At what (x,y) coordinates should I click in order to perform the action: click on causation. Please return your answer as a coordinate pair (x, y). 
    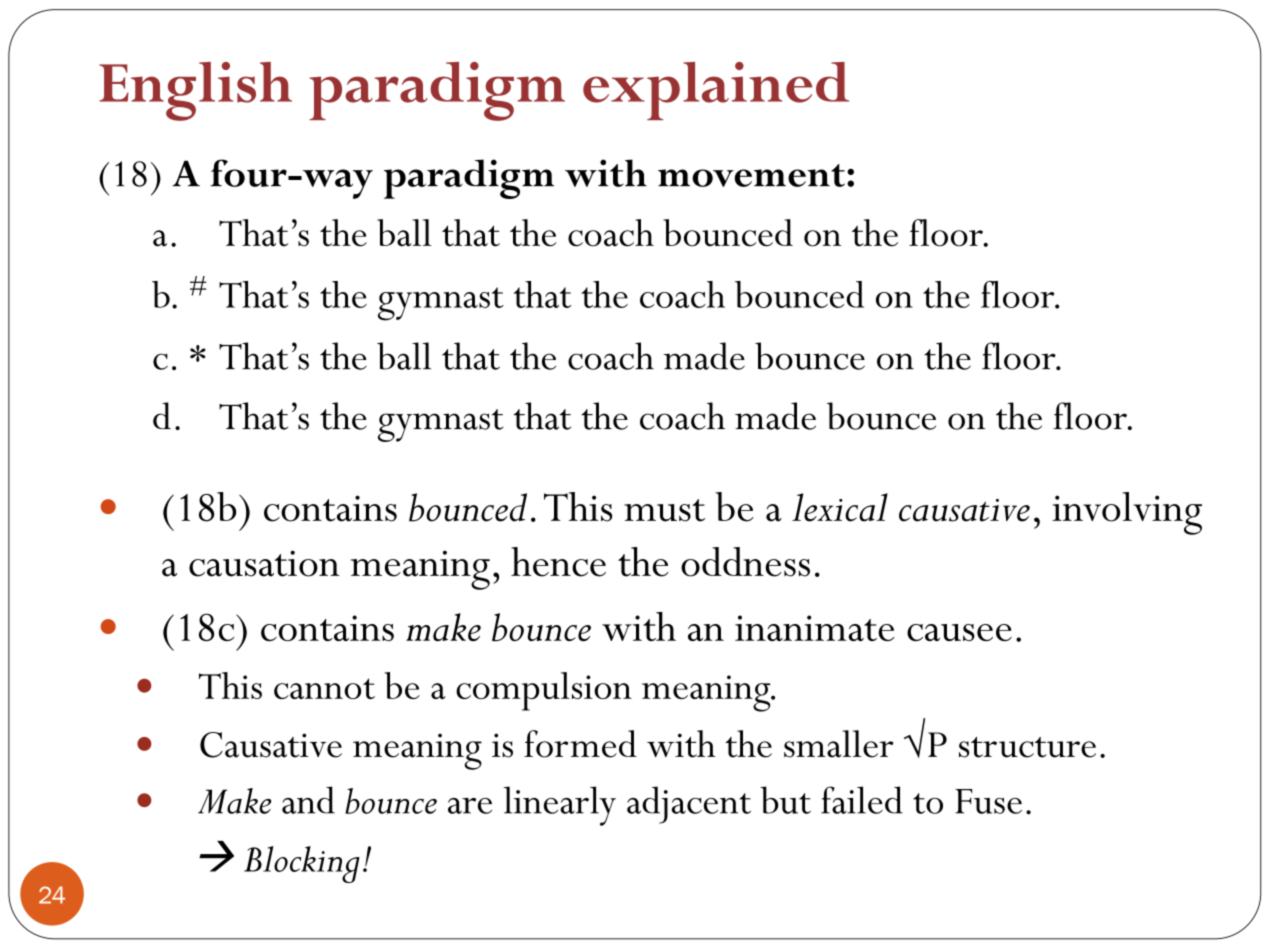
    Looking at the image, I should click on (264, 563).
